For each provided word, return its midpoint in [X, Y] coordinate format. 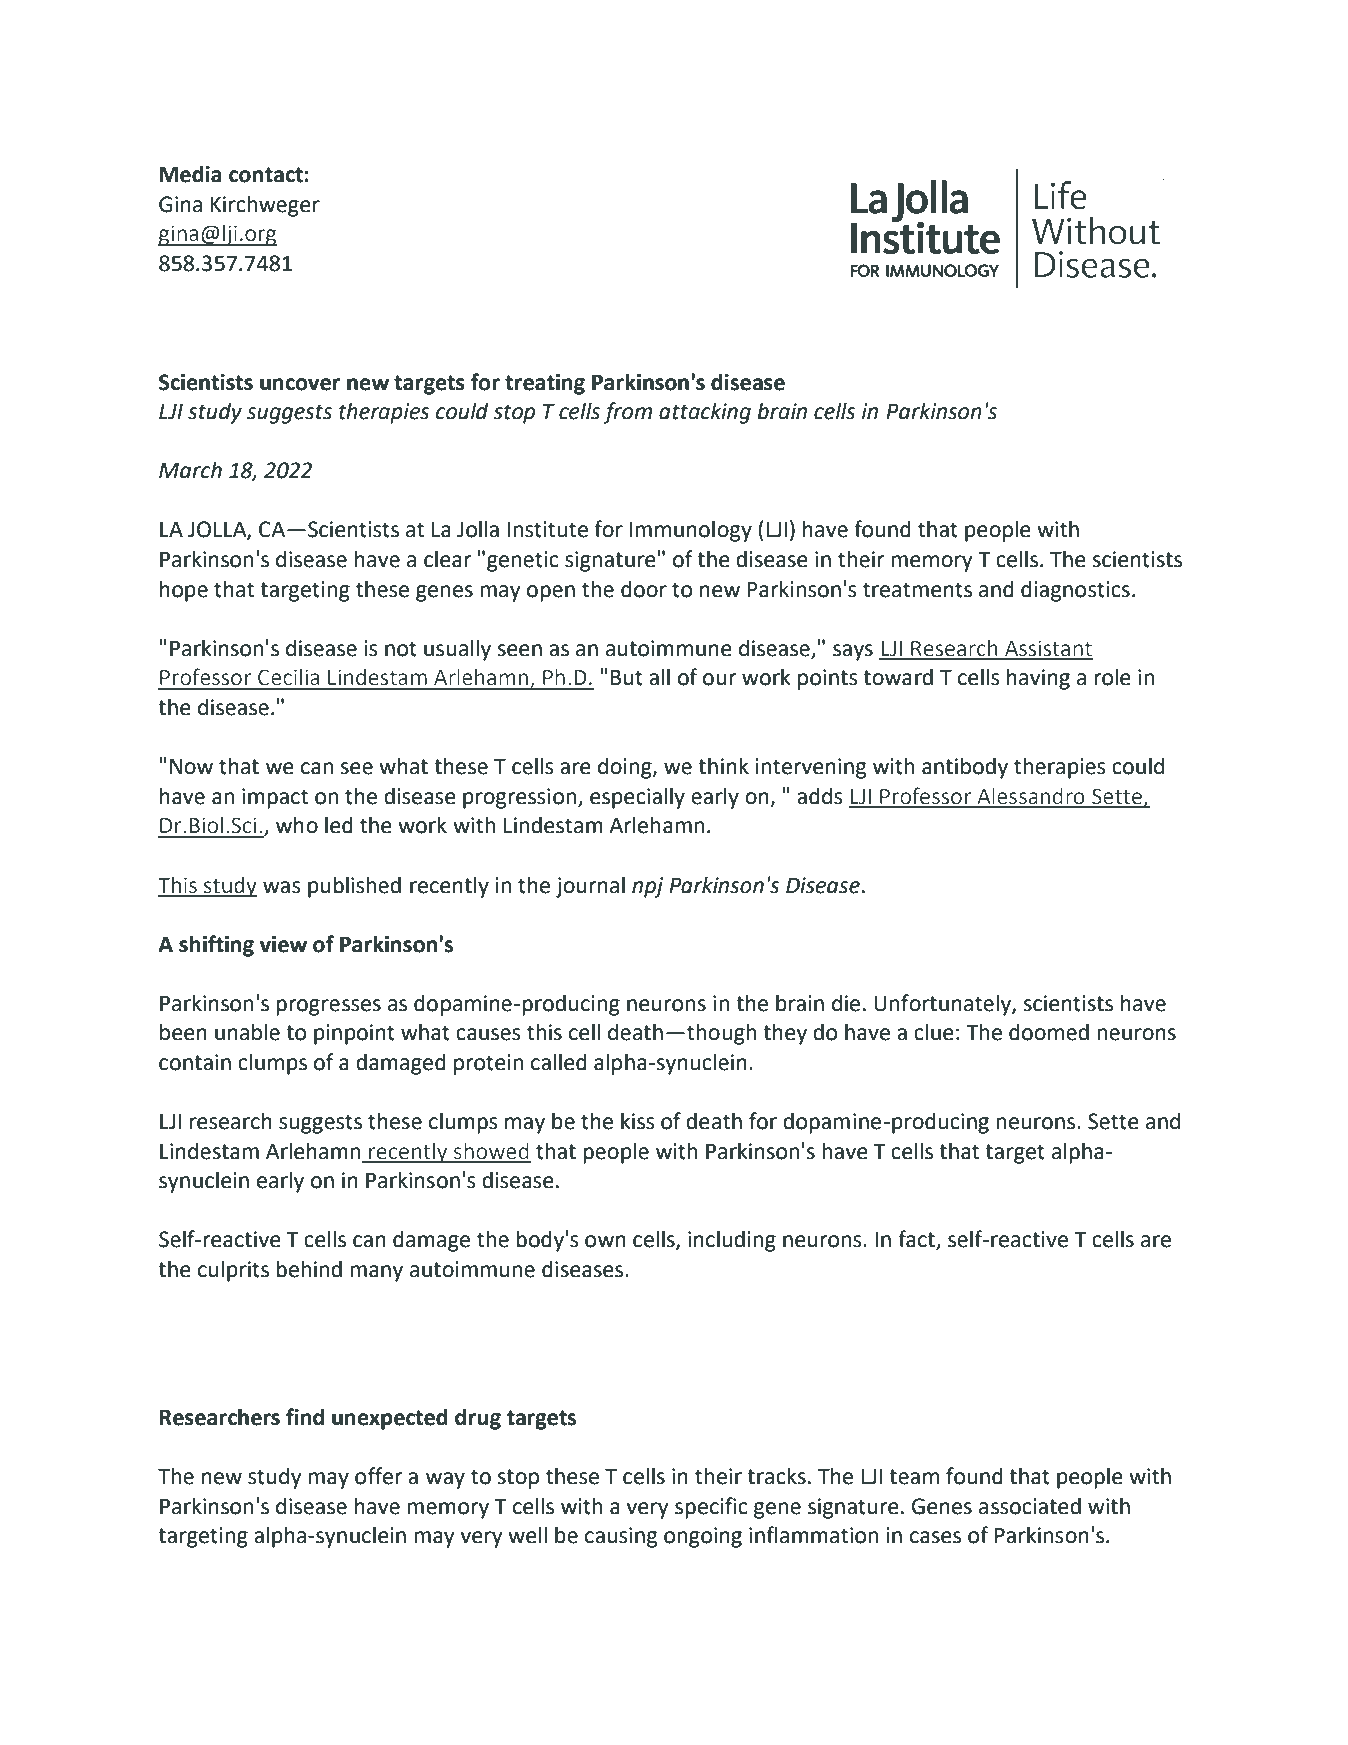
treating [545, 384]
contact [267, 175]
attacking [705, 413]
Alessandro [1031, 797]
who [297, 825]
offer [378, 1476]
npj [647, 887]
